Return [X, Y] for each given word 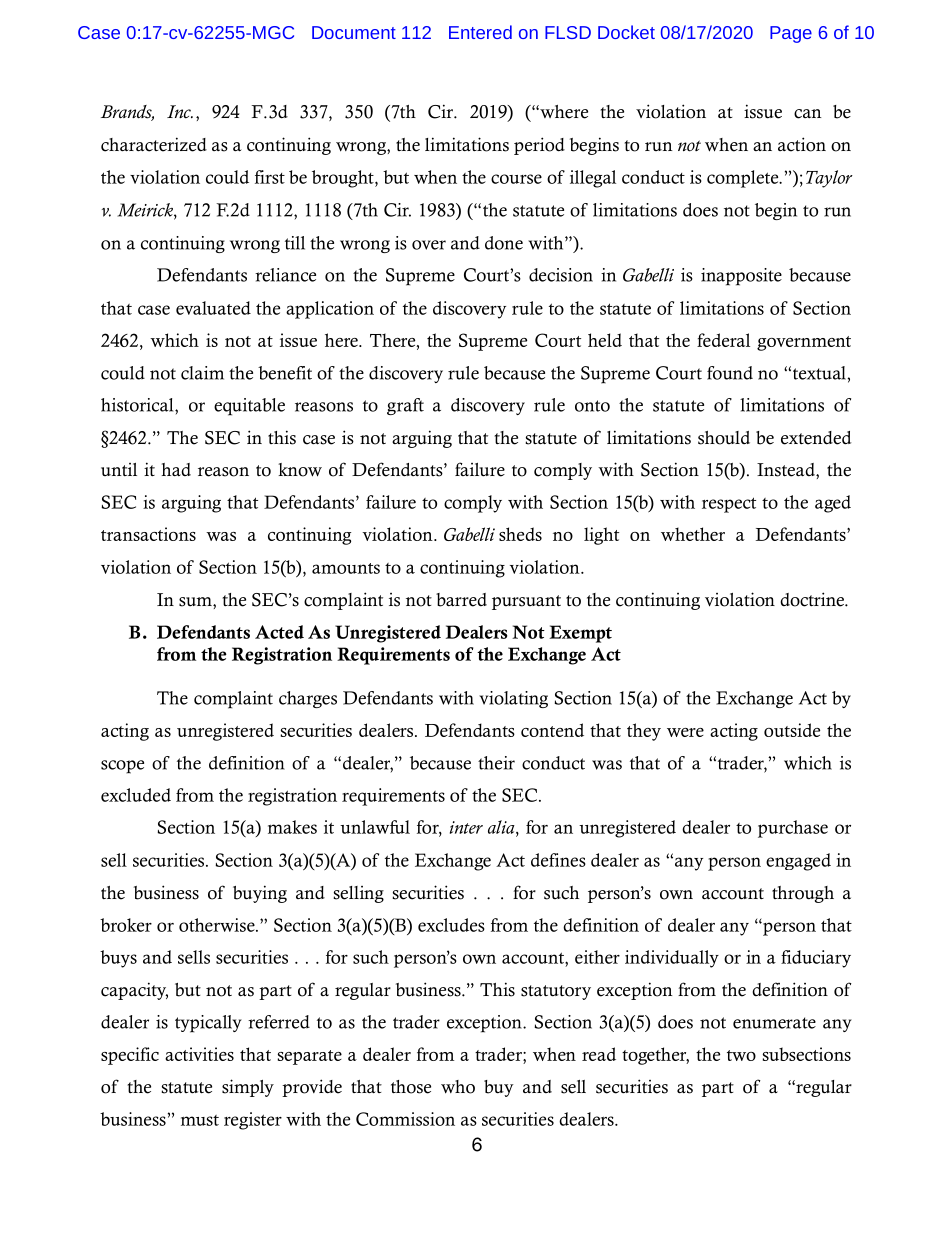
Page [791, 34]
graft [405, 406]
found [730, 373]
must [200, 1120]
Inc [180, 112]
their [496, 763]
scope [122, 767]
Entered [480, 32]
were [685, 732]
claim [202, 373]
